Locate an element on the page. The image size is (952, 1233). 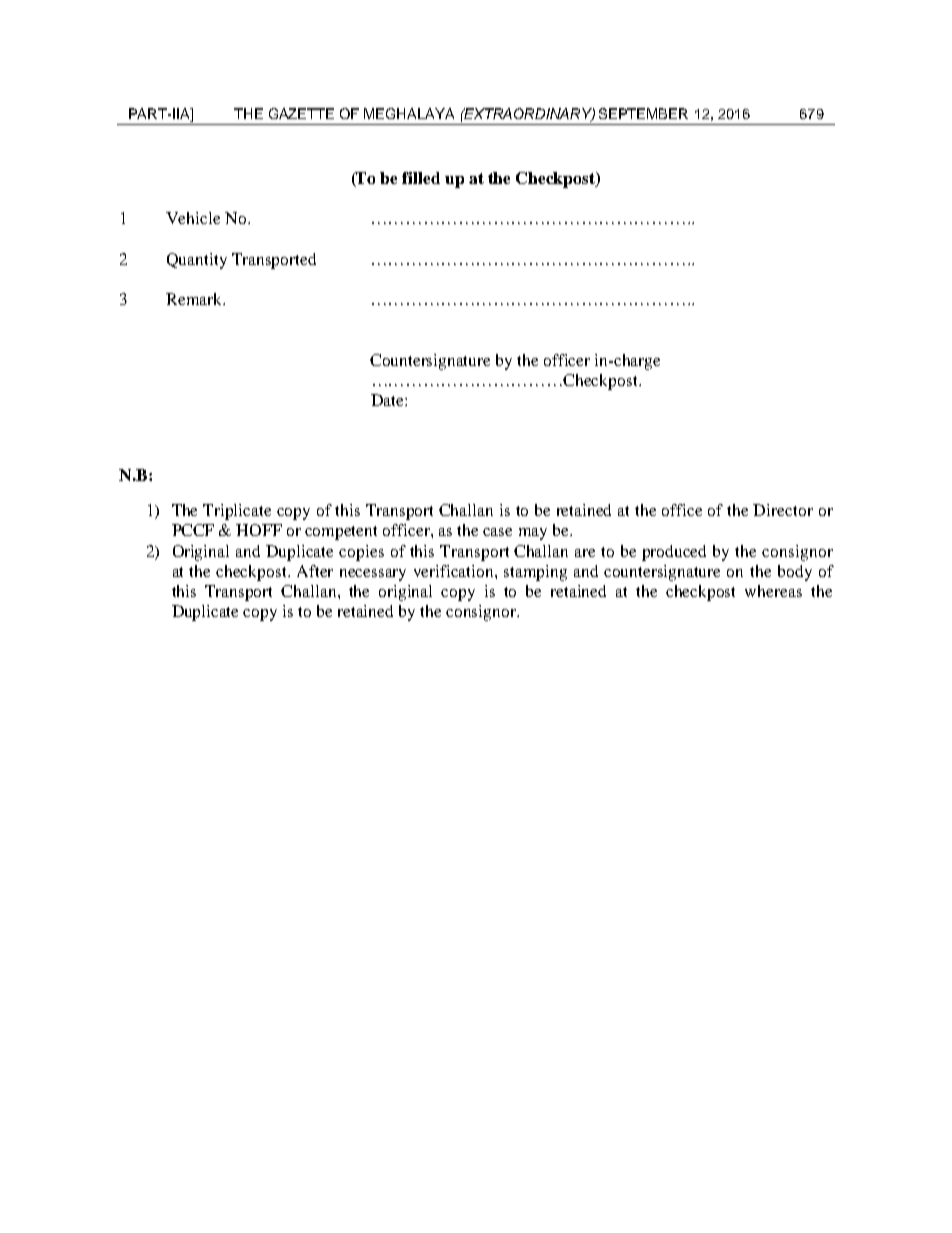
After is located at coordinates (315, 571).
